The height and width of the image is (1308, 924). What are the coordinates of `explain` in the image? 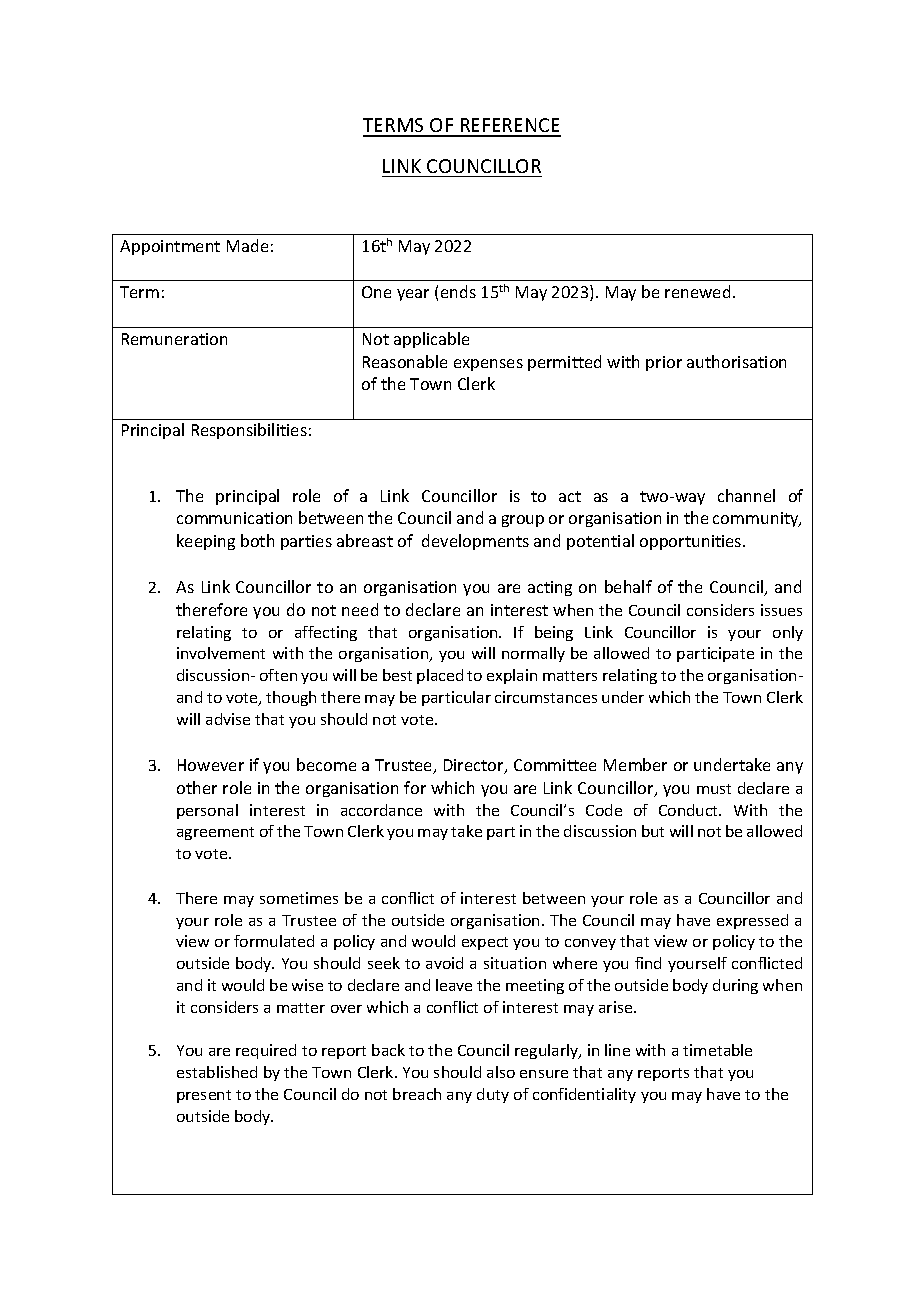 It's located at (512, 676).
